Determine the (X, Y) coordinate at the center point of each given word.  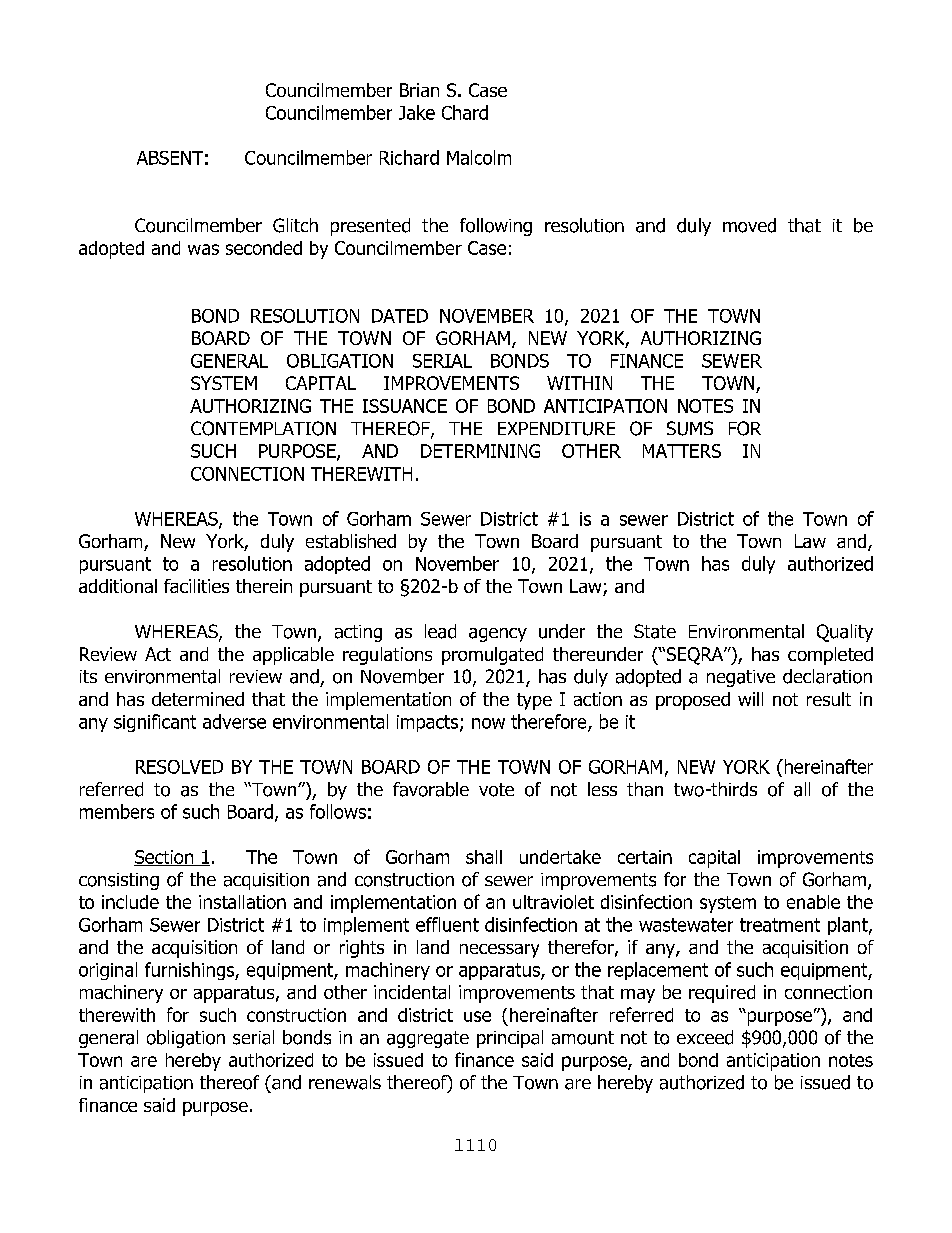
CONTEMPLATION (263, 428)
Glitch (295, 225)
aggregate (428, 1039)
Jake (417, 112)
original (108, 971)
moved (749, 225)
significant (155, 723)
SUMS (690, 428)
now (488, 723)
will (750, 699)
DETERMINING (480, 451)
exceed (705, 1037)
